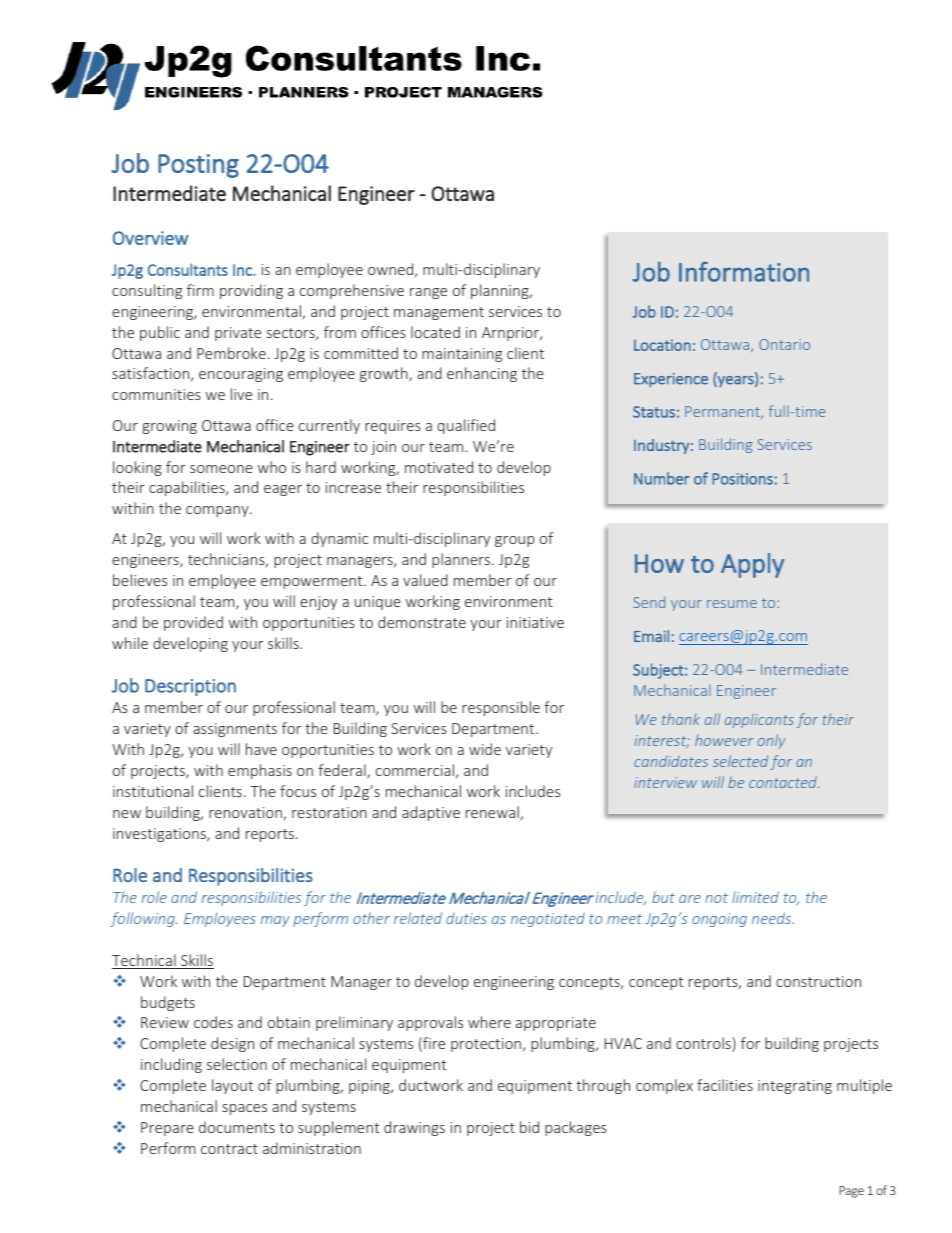 This screenshot has height=1233, width=952. I want to click on applicants, so click(759, 720).
